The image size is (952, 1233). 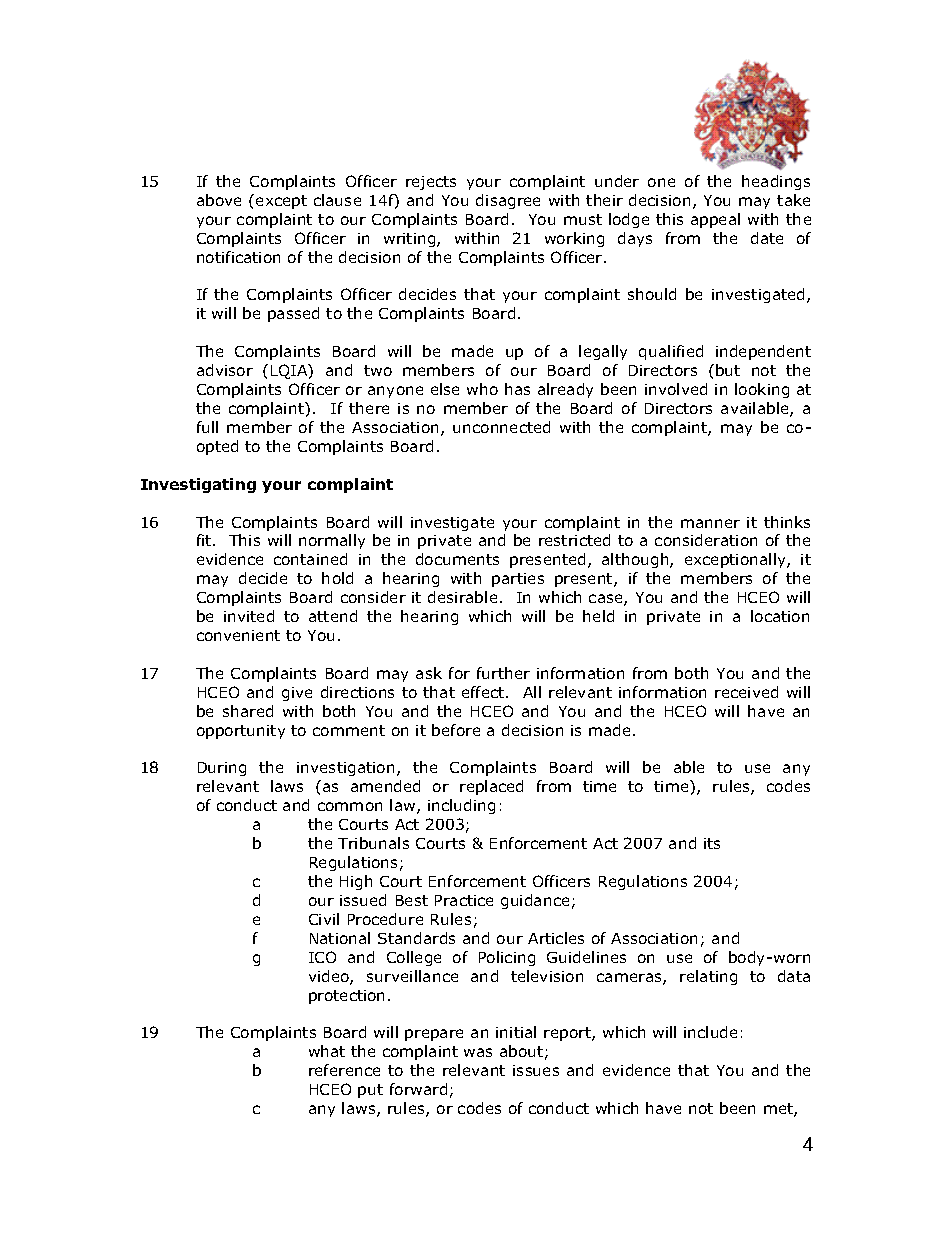 I want to click on above, so click(x=219, y=200).
